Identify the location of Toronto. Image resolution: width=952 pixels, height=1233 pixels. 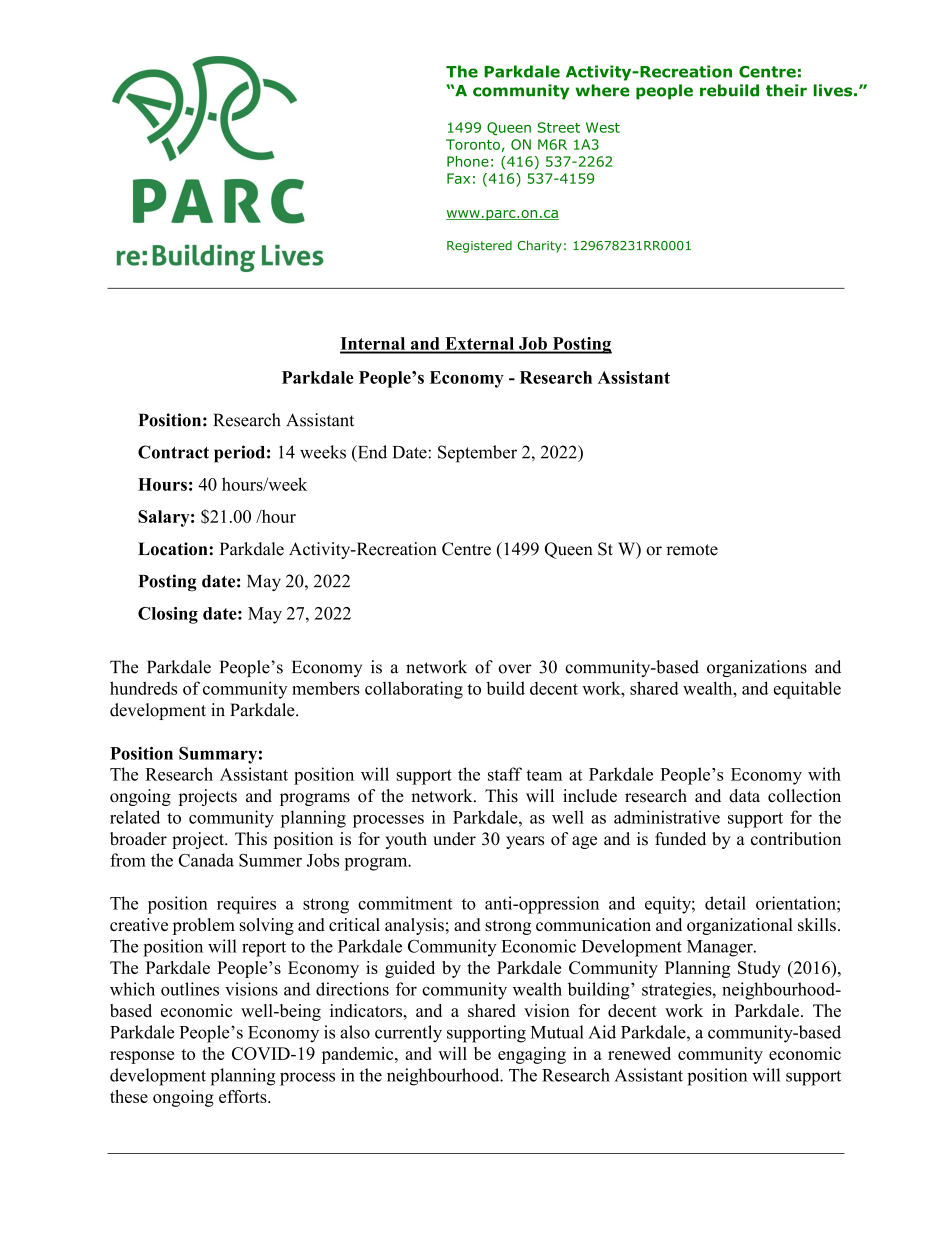
(473, 144).
